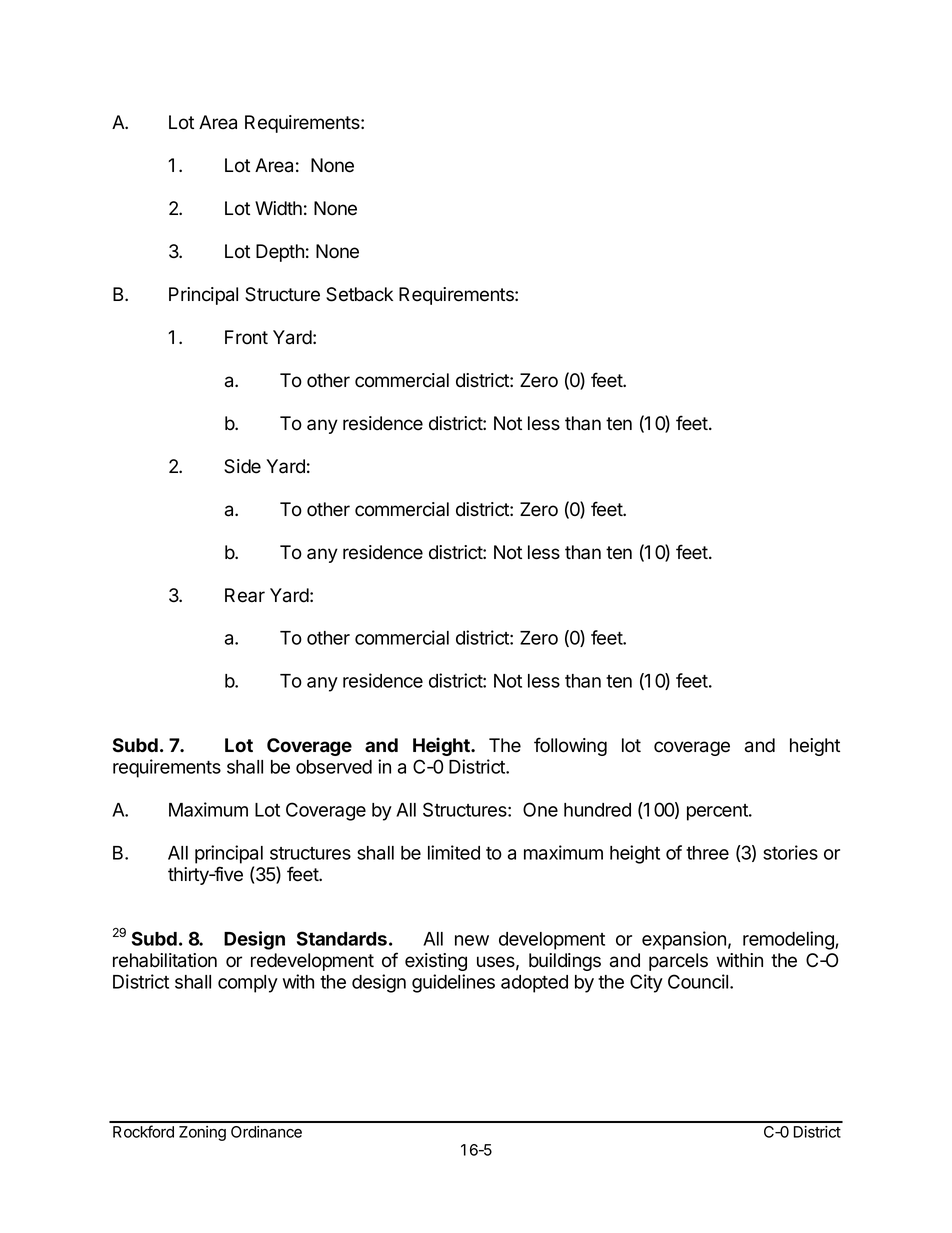  Describe the element at coordinates (278, 208) in the screenshot. I see `Width` at that location.
